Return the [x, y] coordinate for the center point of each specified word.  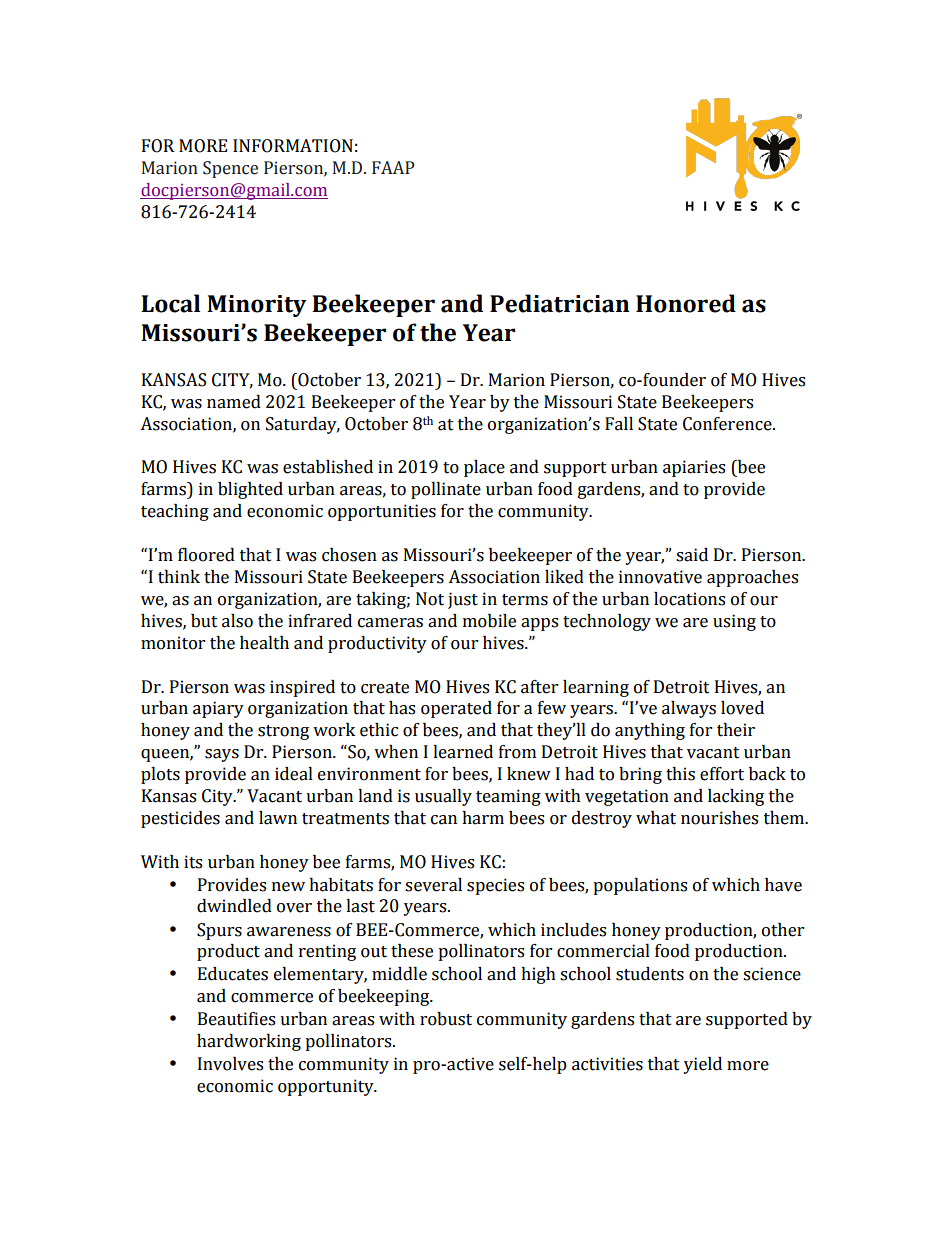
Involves [230, 1064]
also [237, 621]
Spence [230, 169]
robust [446, 1019]
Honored [686, 303]
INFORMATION [293, 146]
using [734, 622]
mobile [489, 621]
